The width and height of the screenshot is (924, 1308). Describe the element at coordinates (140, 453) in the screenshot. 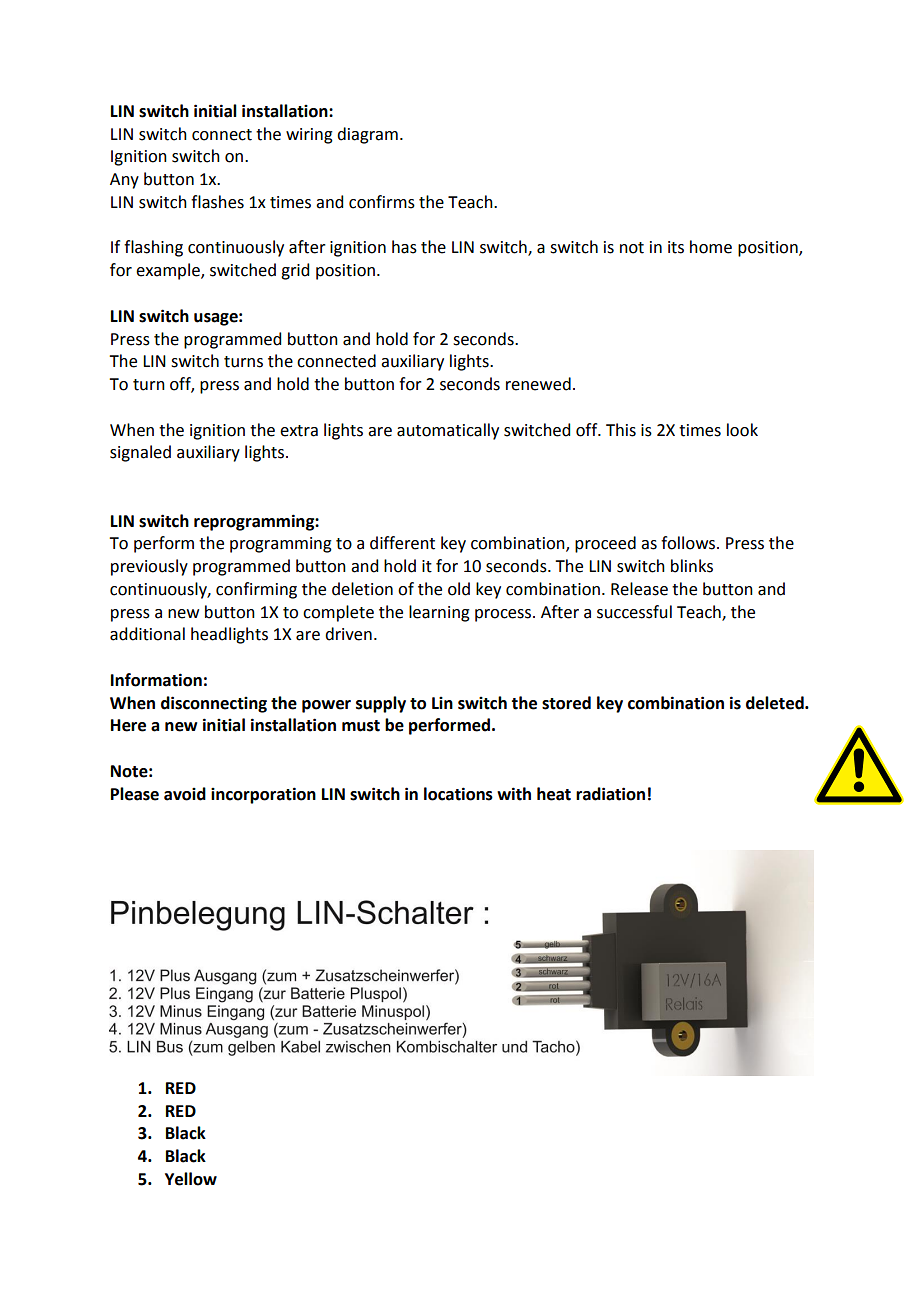

I see `signaled` at that location.
